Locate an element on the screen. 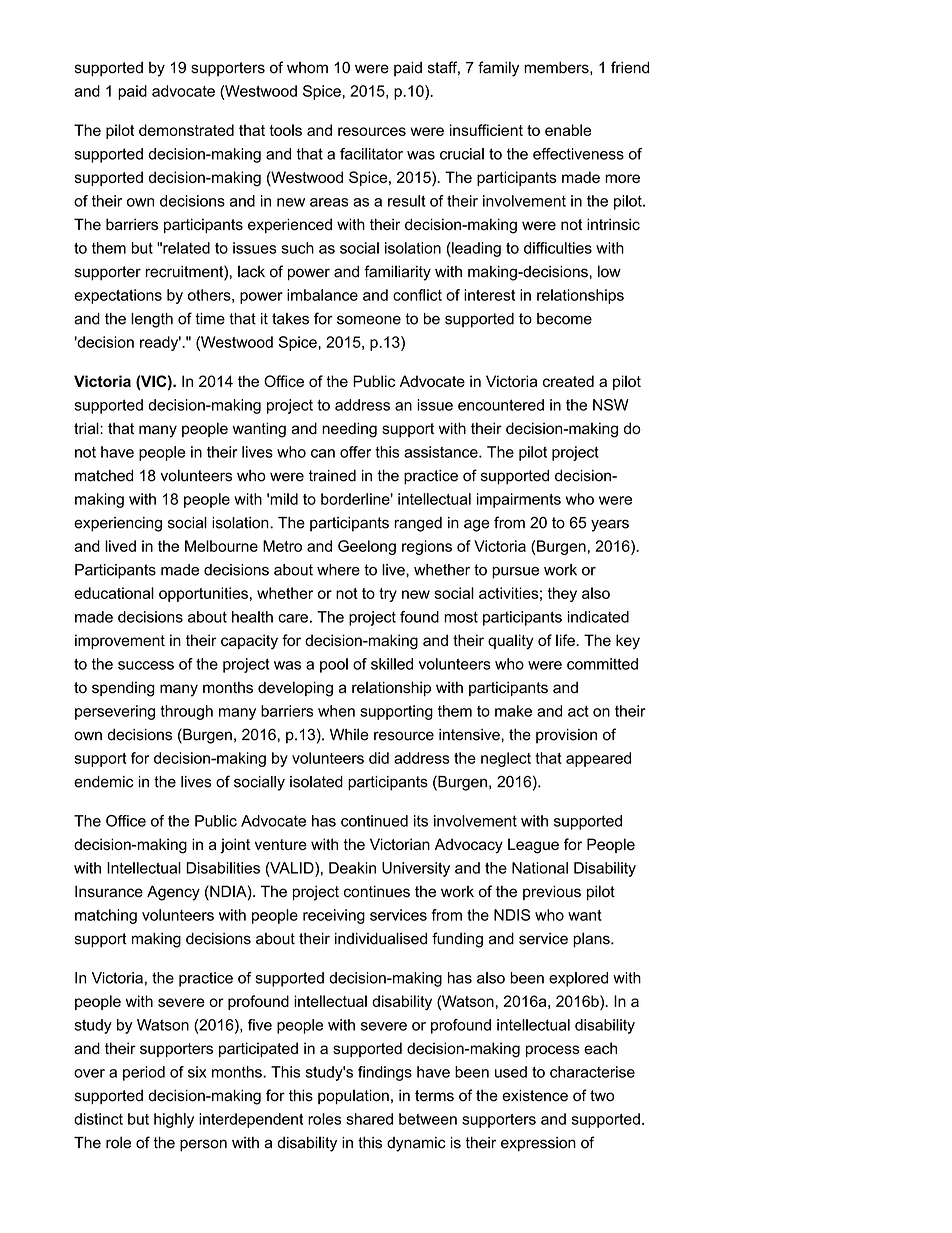  highly is located at coordinates (174, 1120).
